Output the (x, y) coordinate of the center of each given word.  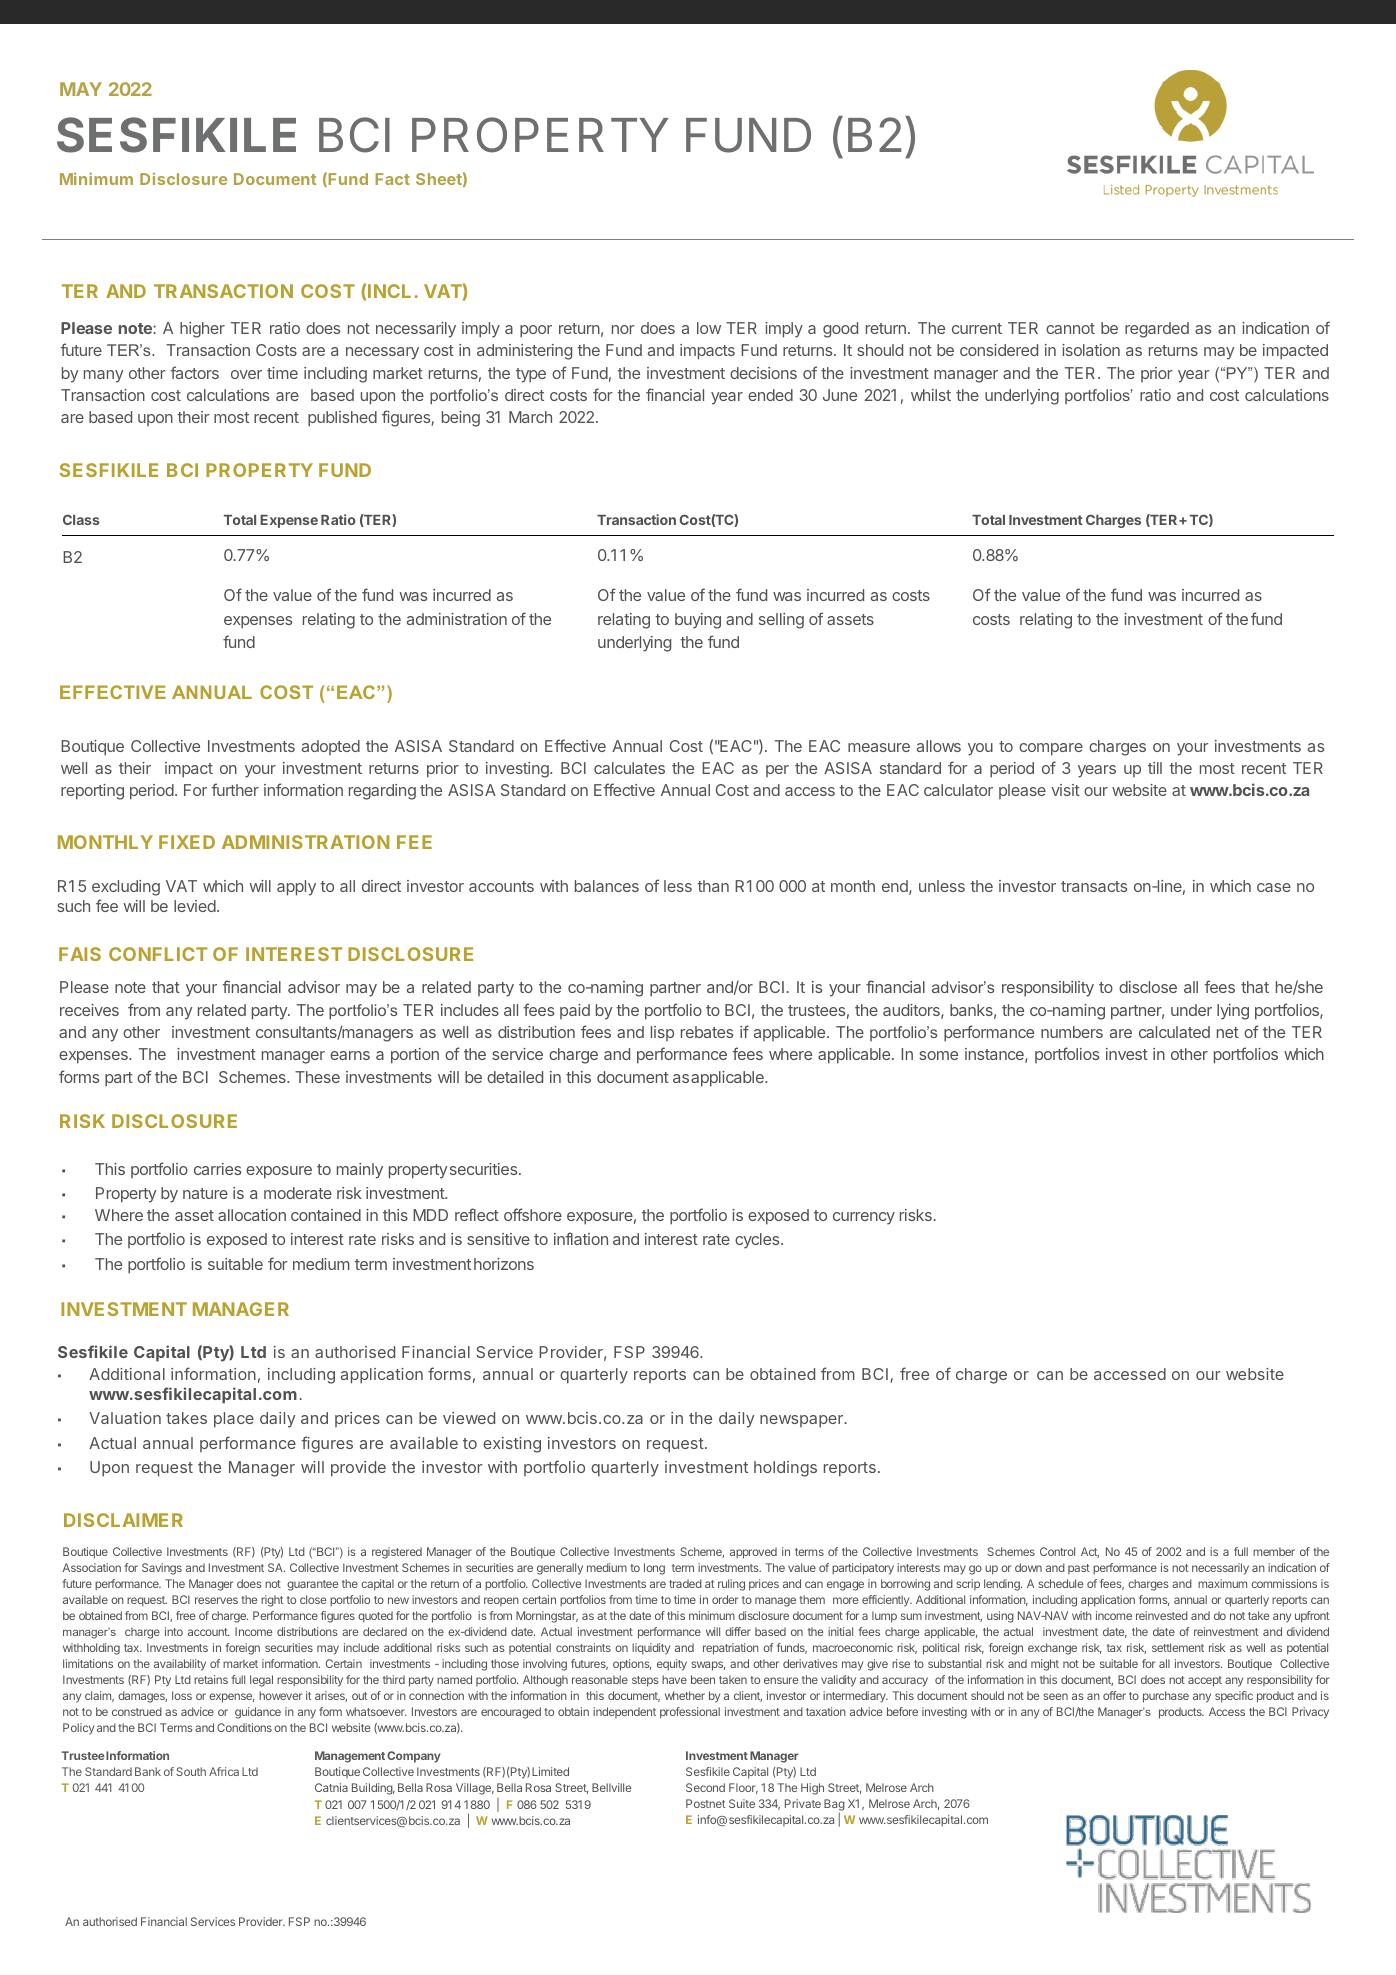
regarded (1157, 330)
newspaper (801, 1421)
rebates (707, 1032)
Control (1057, 1551)
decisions (763, 373)
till (1155, 768)
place (234, 1420)
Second (705, 1787)
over (246, 374)
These (317, 1077)
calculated (1174, 1032)
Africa (224, 1771)
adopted (331, 747)
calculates (629, 768)
